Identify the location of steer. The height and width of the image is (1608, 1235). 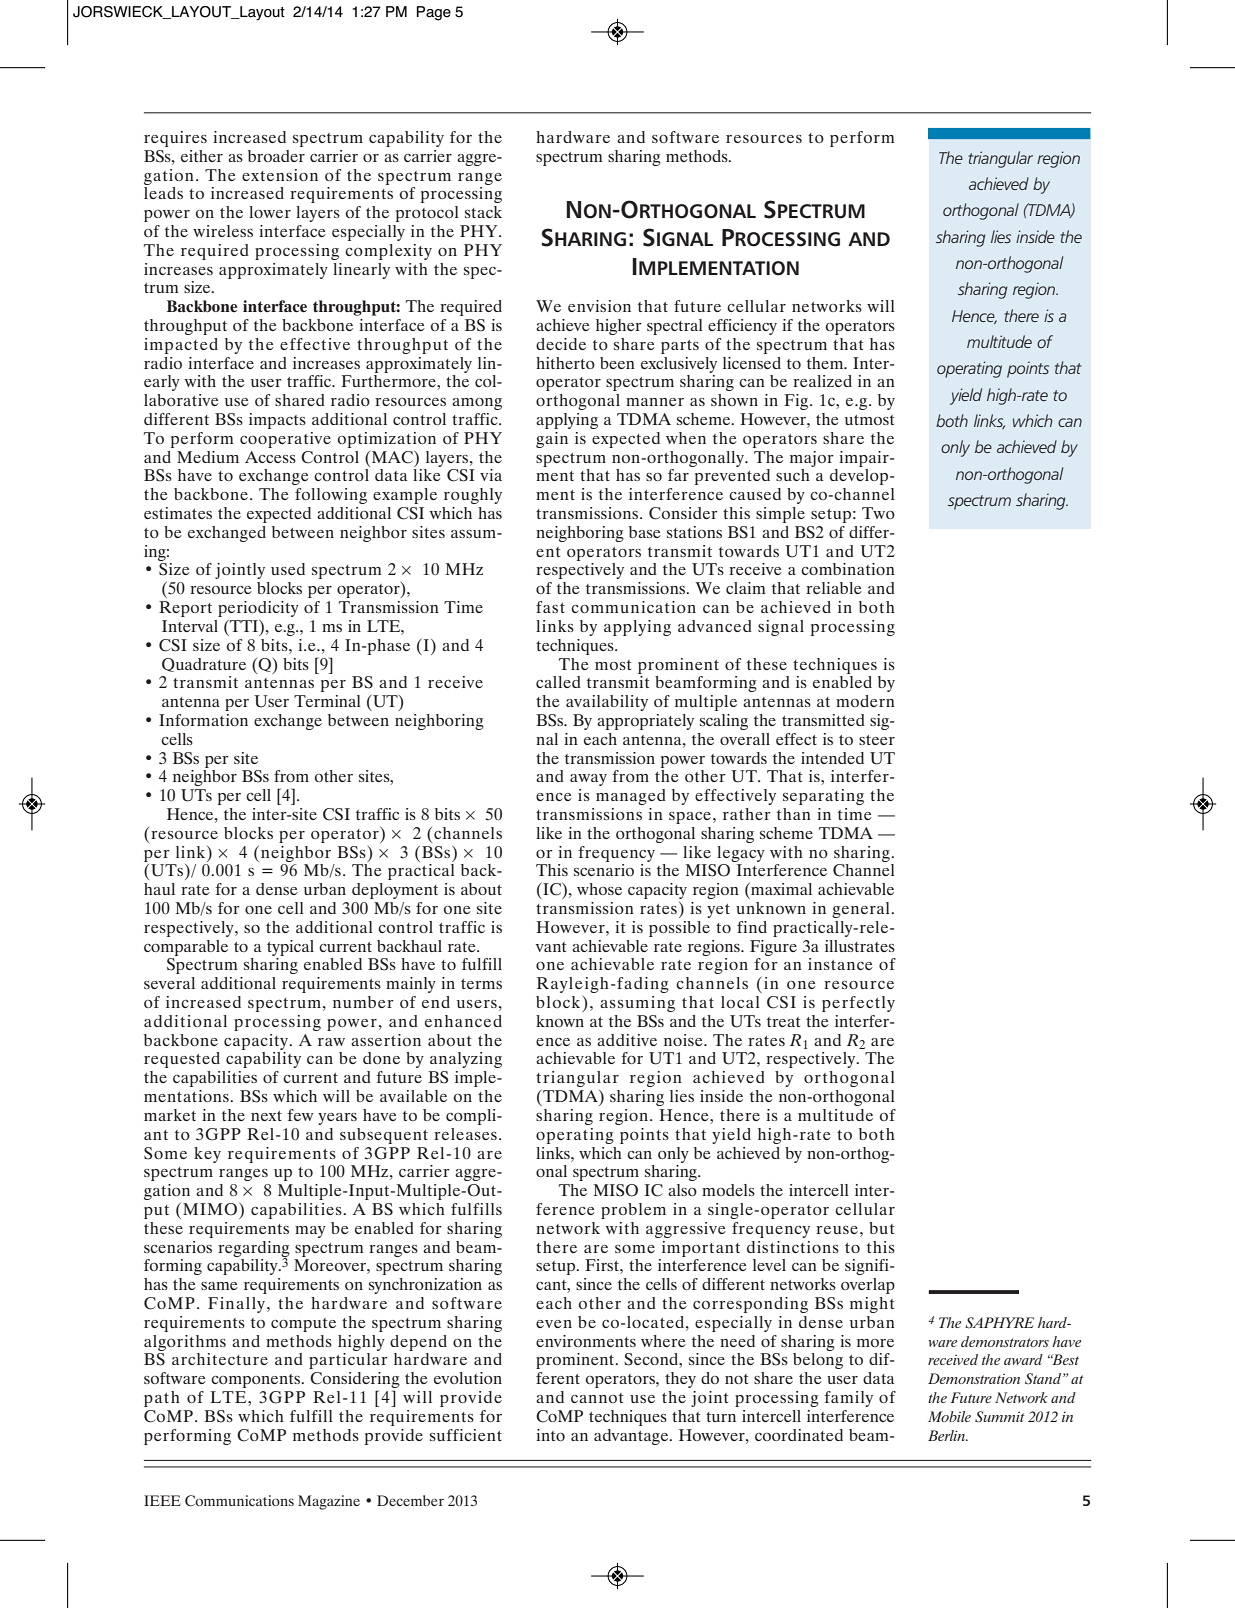
(877, 740).
